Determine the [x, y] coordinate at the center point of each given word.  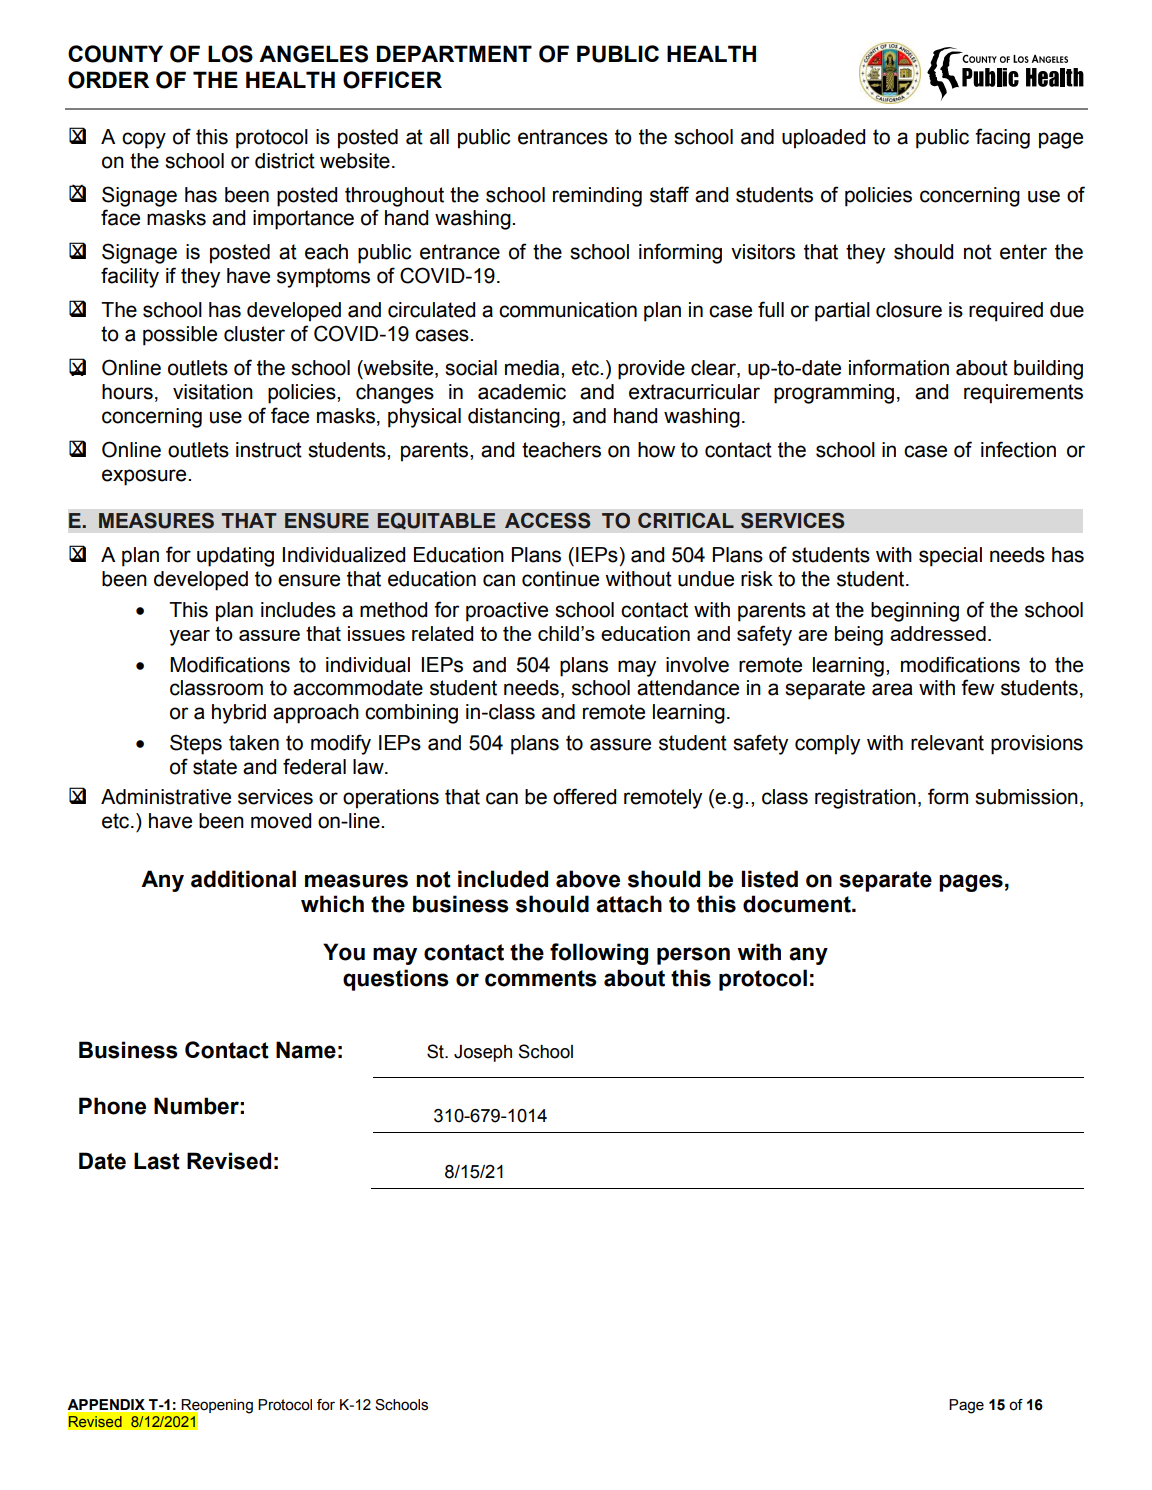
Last [157, 1161]
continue [560, 579]
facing [1002, 138]
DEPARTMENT [454, 53]
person [693, 956]
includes [298, 610]
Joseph [483, 1053]
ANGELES [313, 54]
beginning [915, 612]
